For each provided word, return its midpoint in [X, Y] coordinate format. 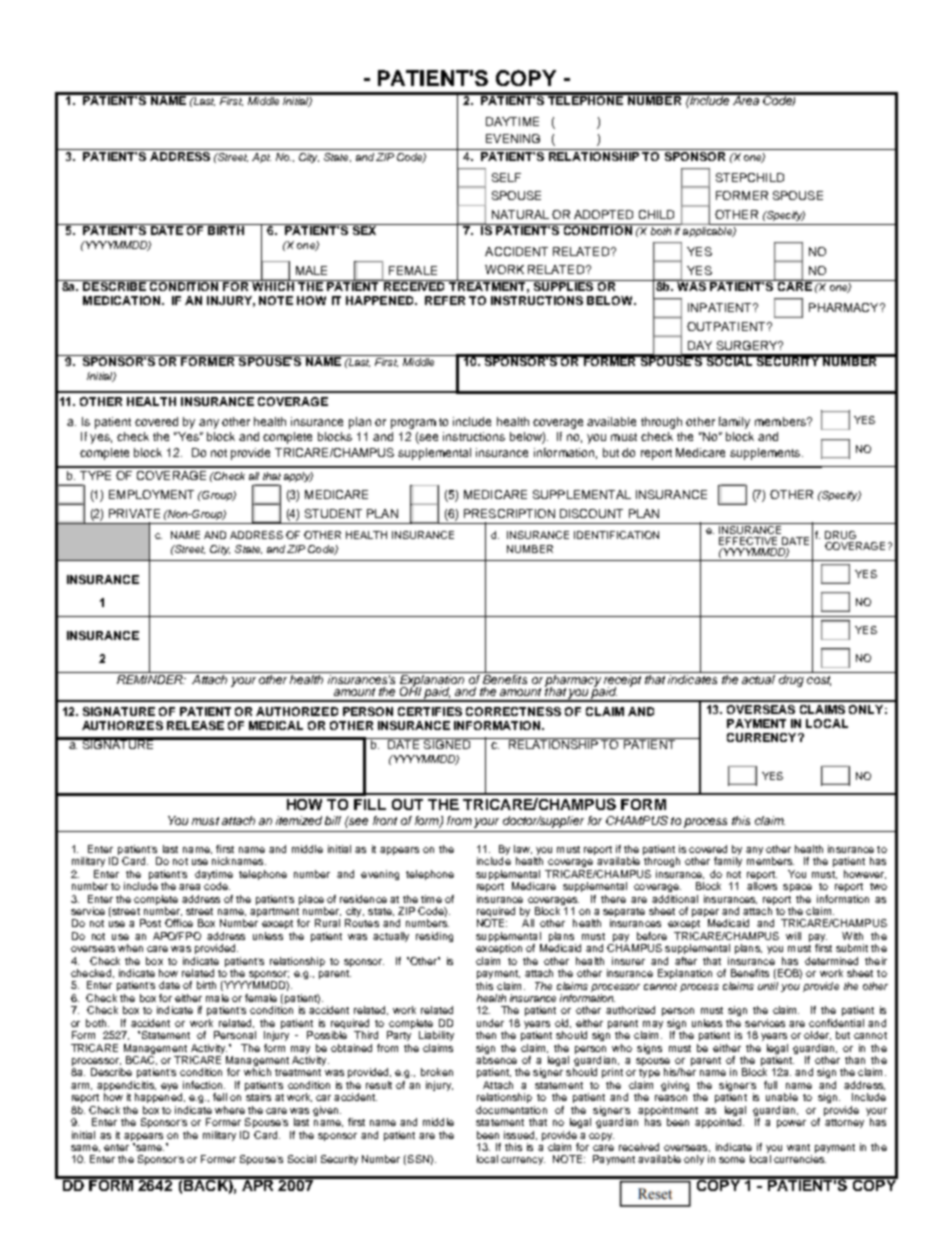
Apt [261, 158]
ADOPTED [603, 214]
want [798, 1147]
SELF [506, 177]
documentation [511, 1110]
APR [258, 1184]
